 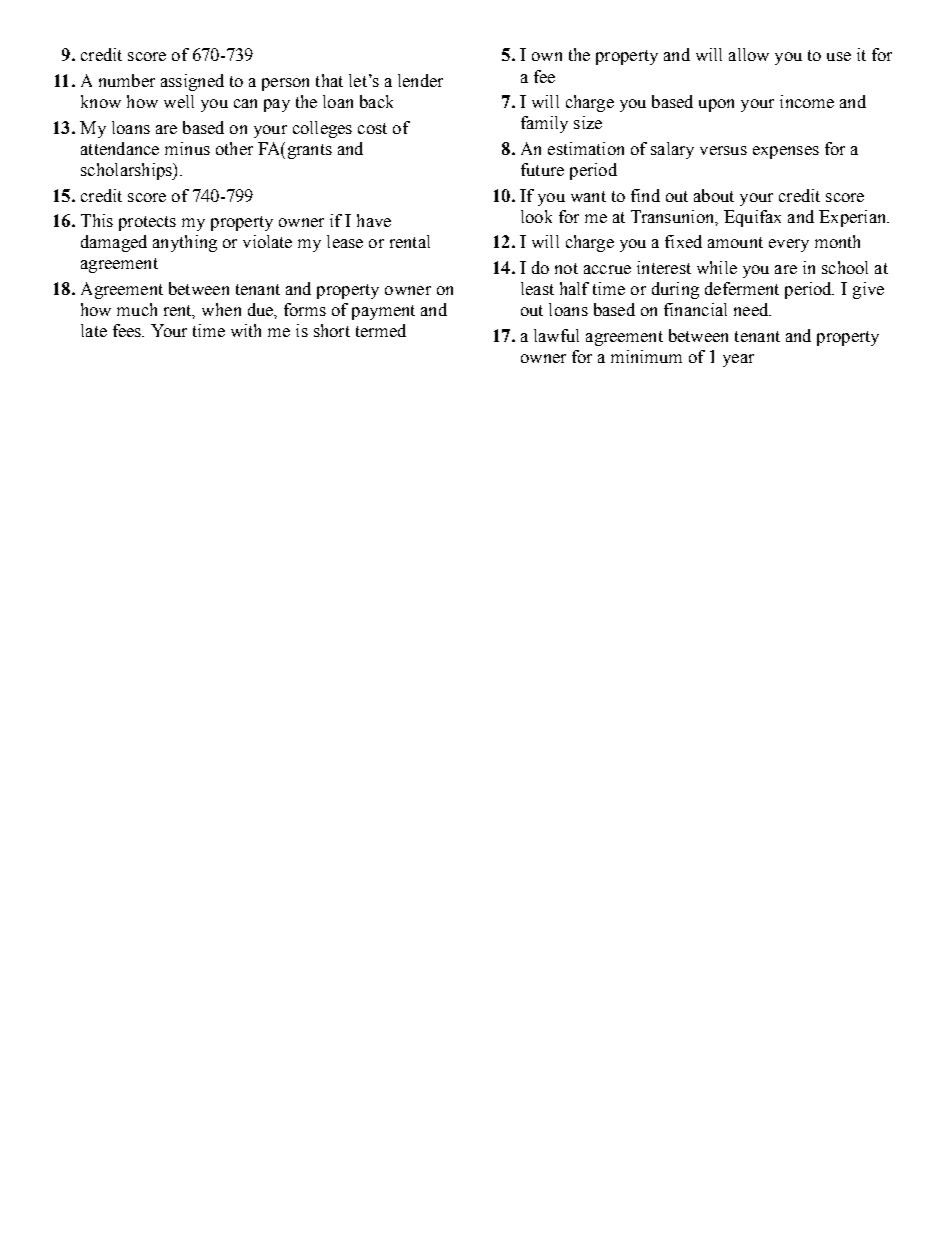 What do you see at coordinates (192, 82) in the screenshot?
I see `assigned` at bounding box center [192, 82].
